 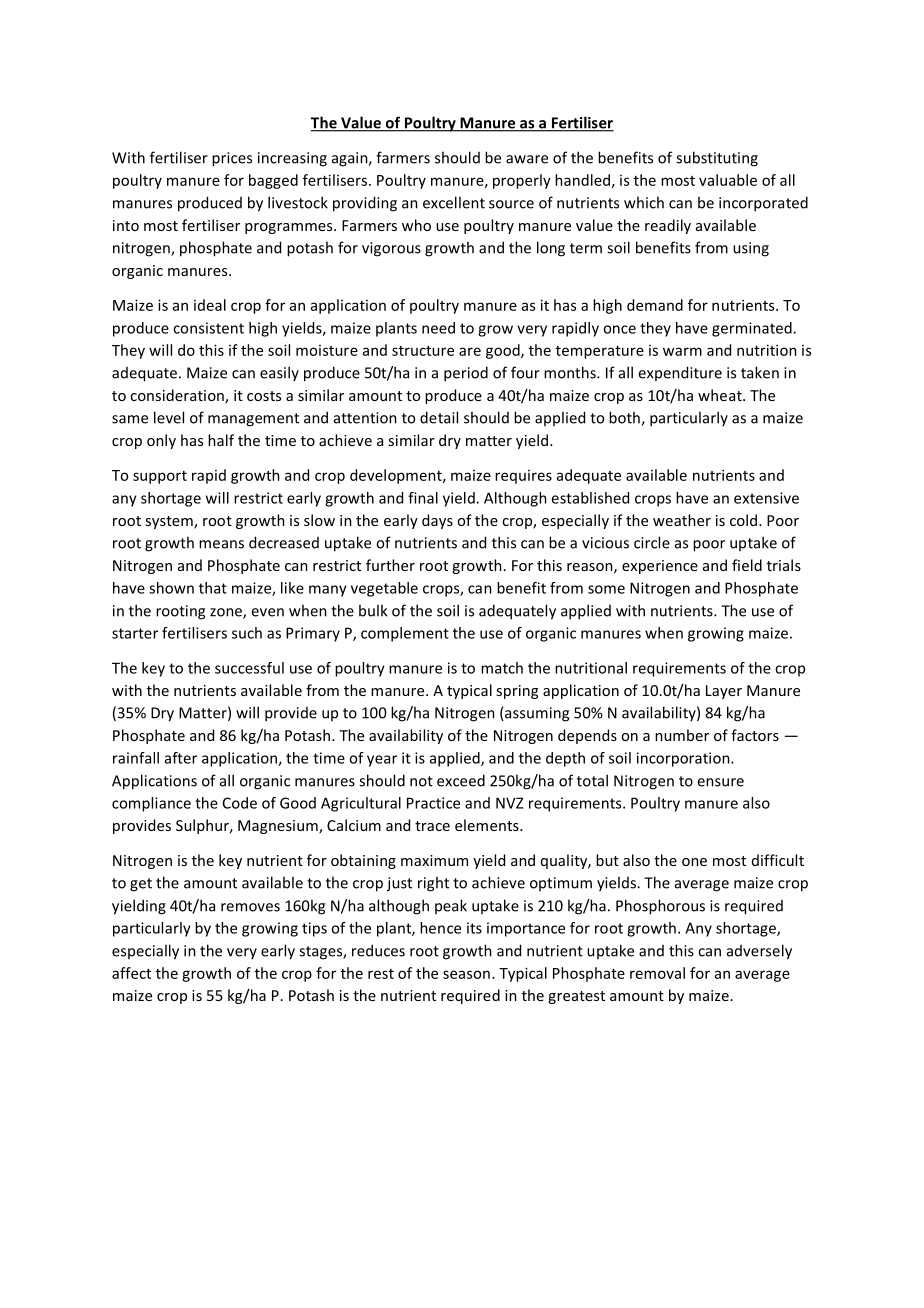 I want to click on consideration, so click(x=178, y=396).
